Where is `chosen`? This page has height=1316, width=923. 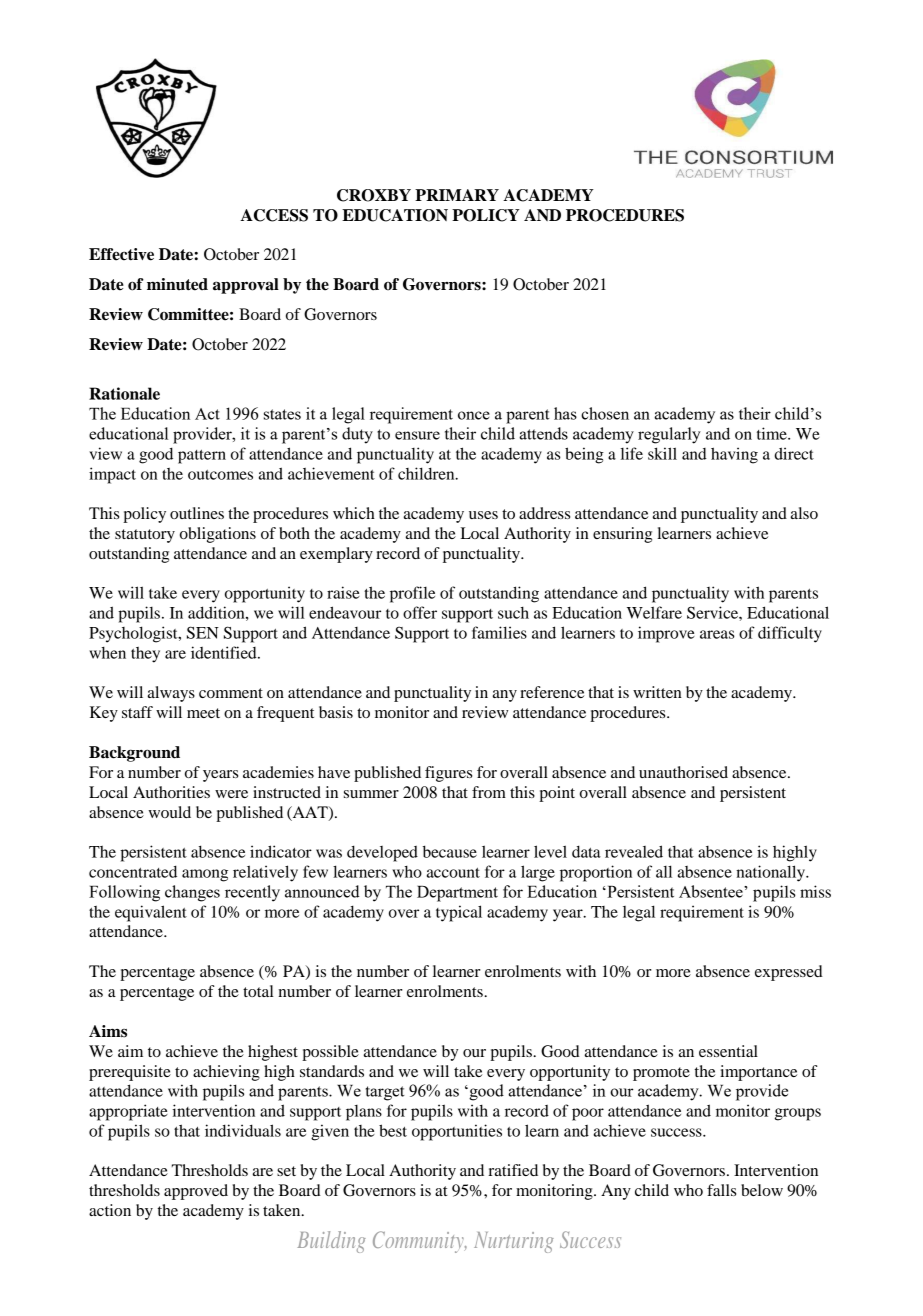 chosen is located at coordinates (605, 413).
